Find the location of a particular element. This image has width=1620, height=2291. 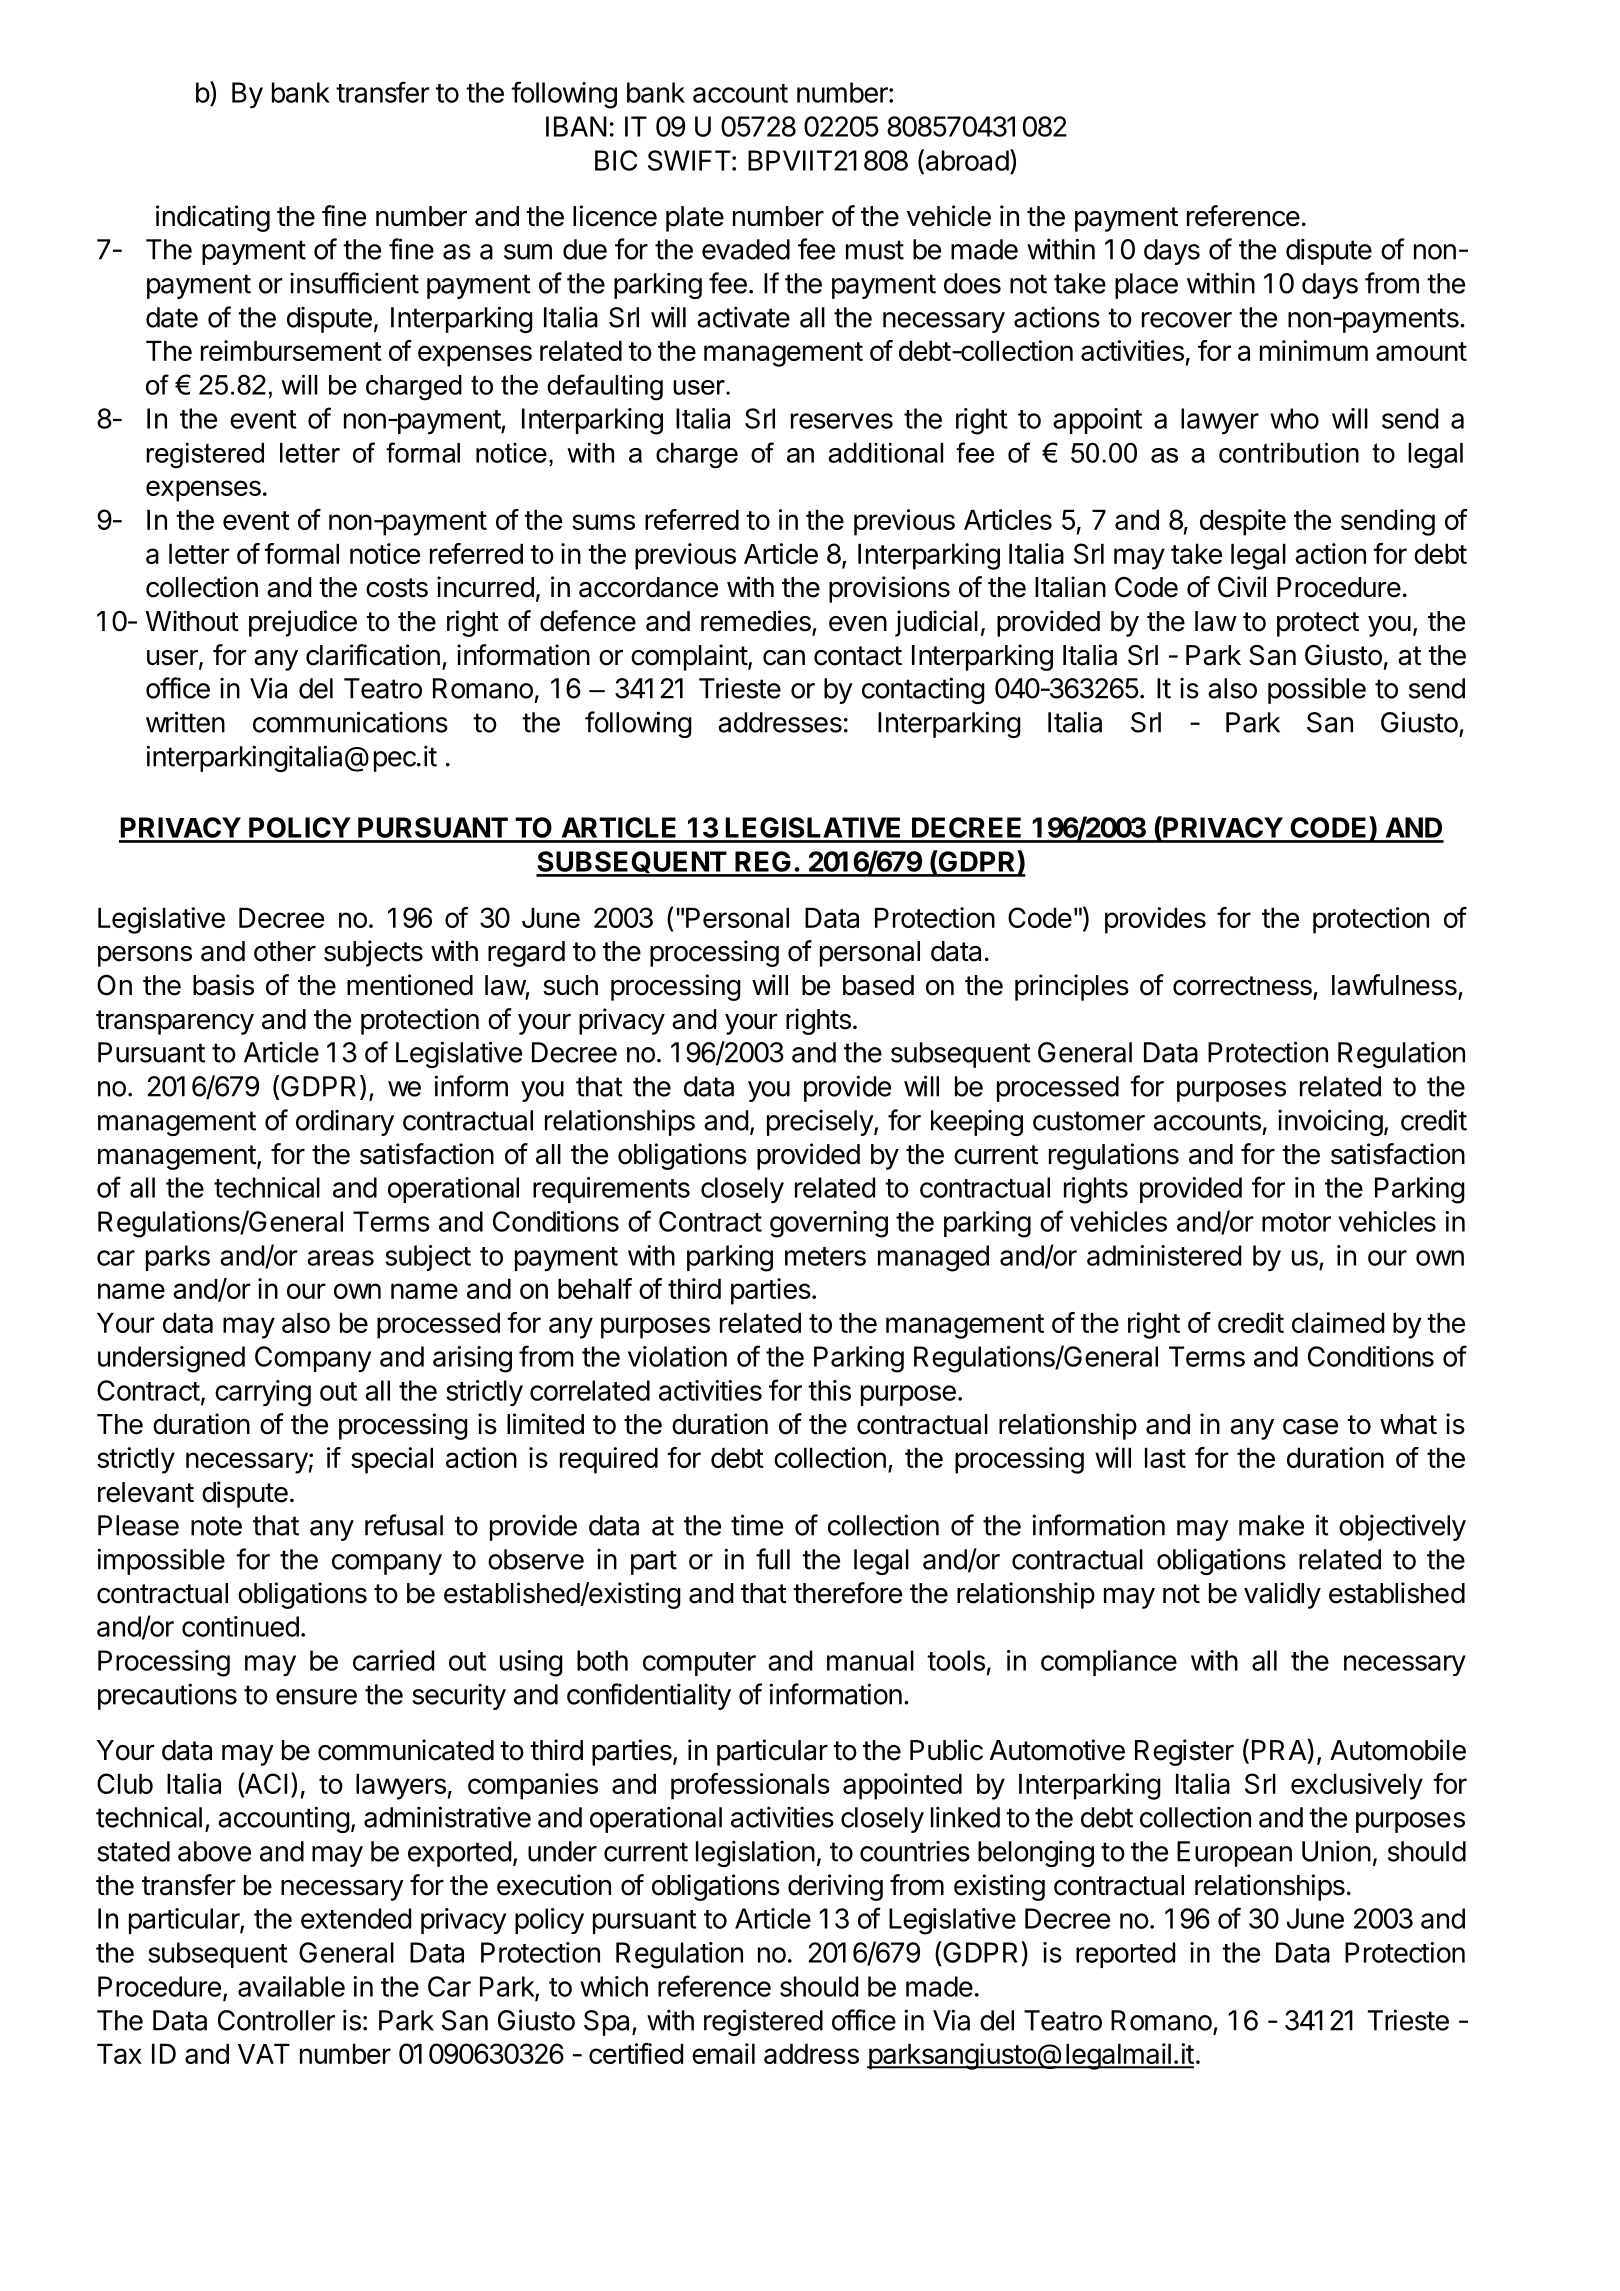

ordinary is located at coordinates (345, 1122).
